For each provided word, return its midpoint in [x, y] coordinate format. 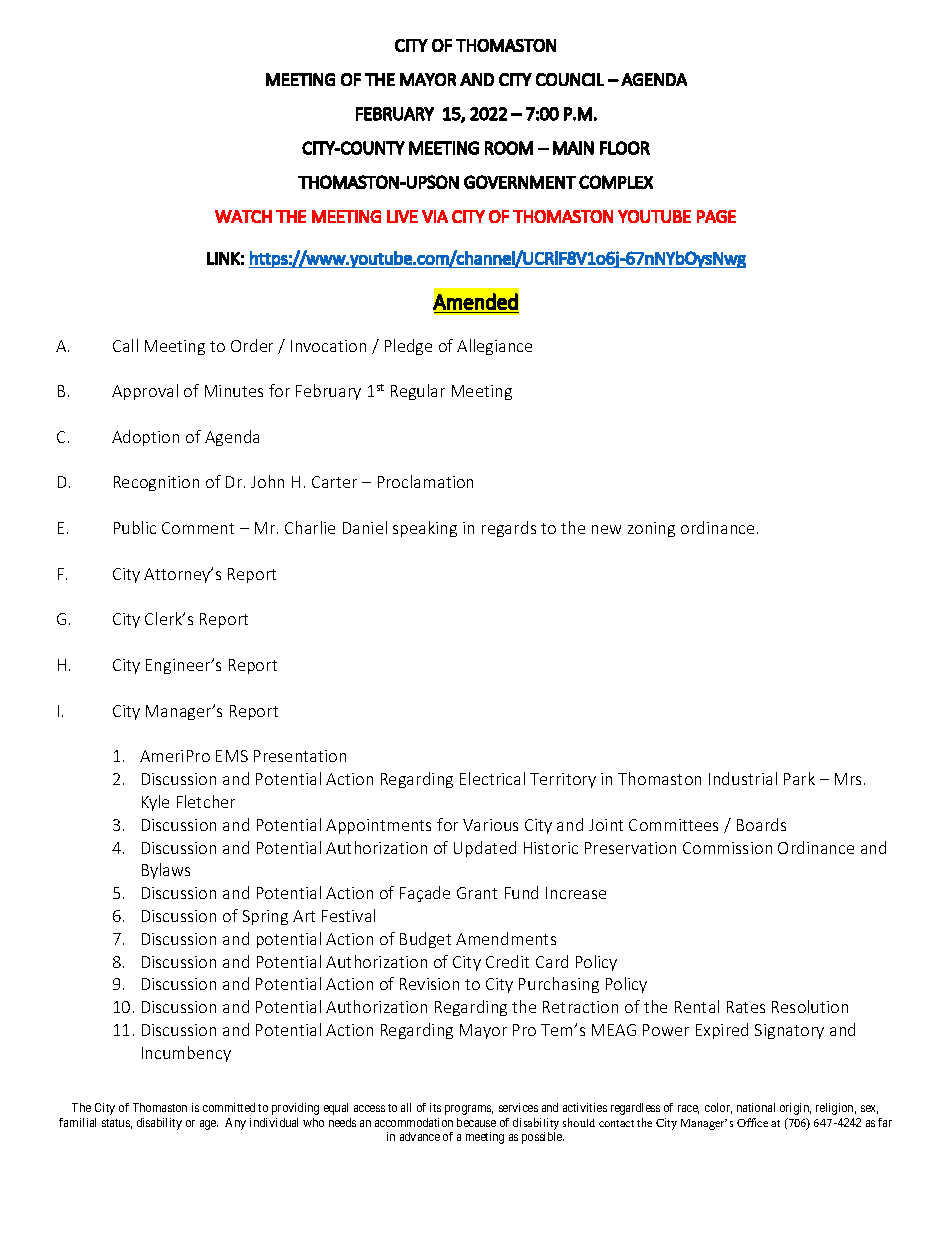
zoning [651, 529]
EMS [232, 756]
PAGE [716, 216]
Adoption [145, 438]
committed [229, 1107]
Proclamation [425, 481]
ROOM [509, 148]
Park [799, 778]
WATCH [243, 216]
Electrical [492, 778]
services [518, 1107]
